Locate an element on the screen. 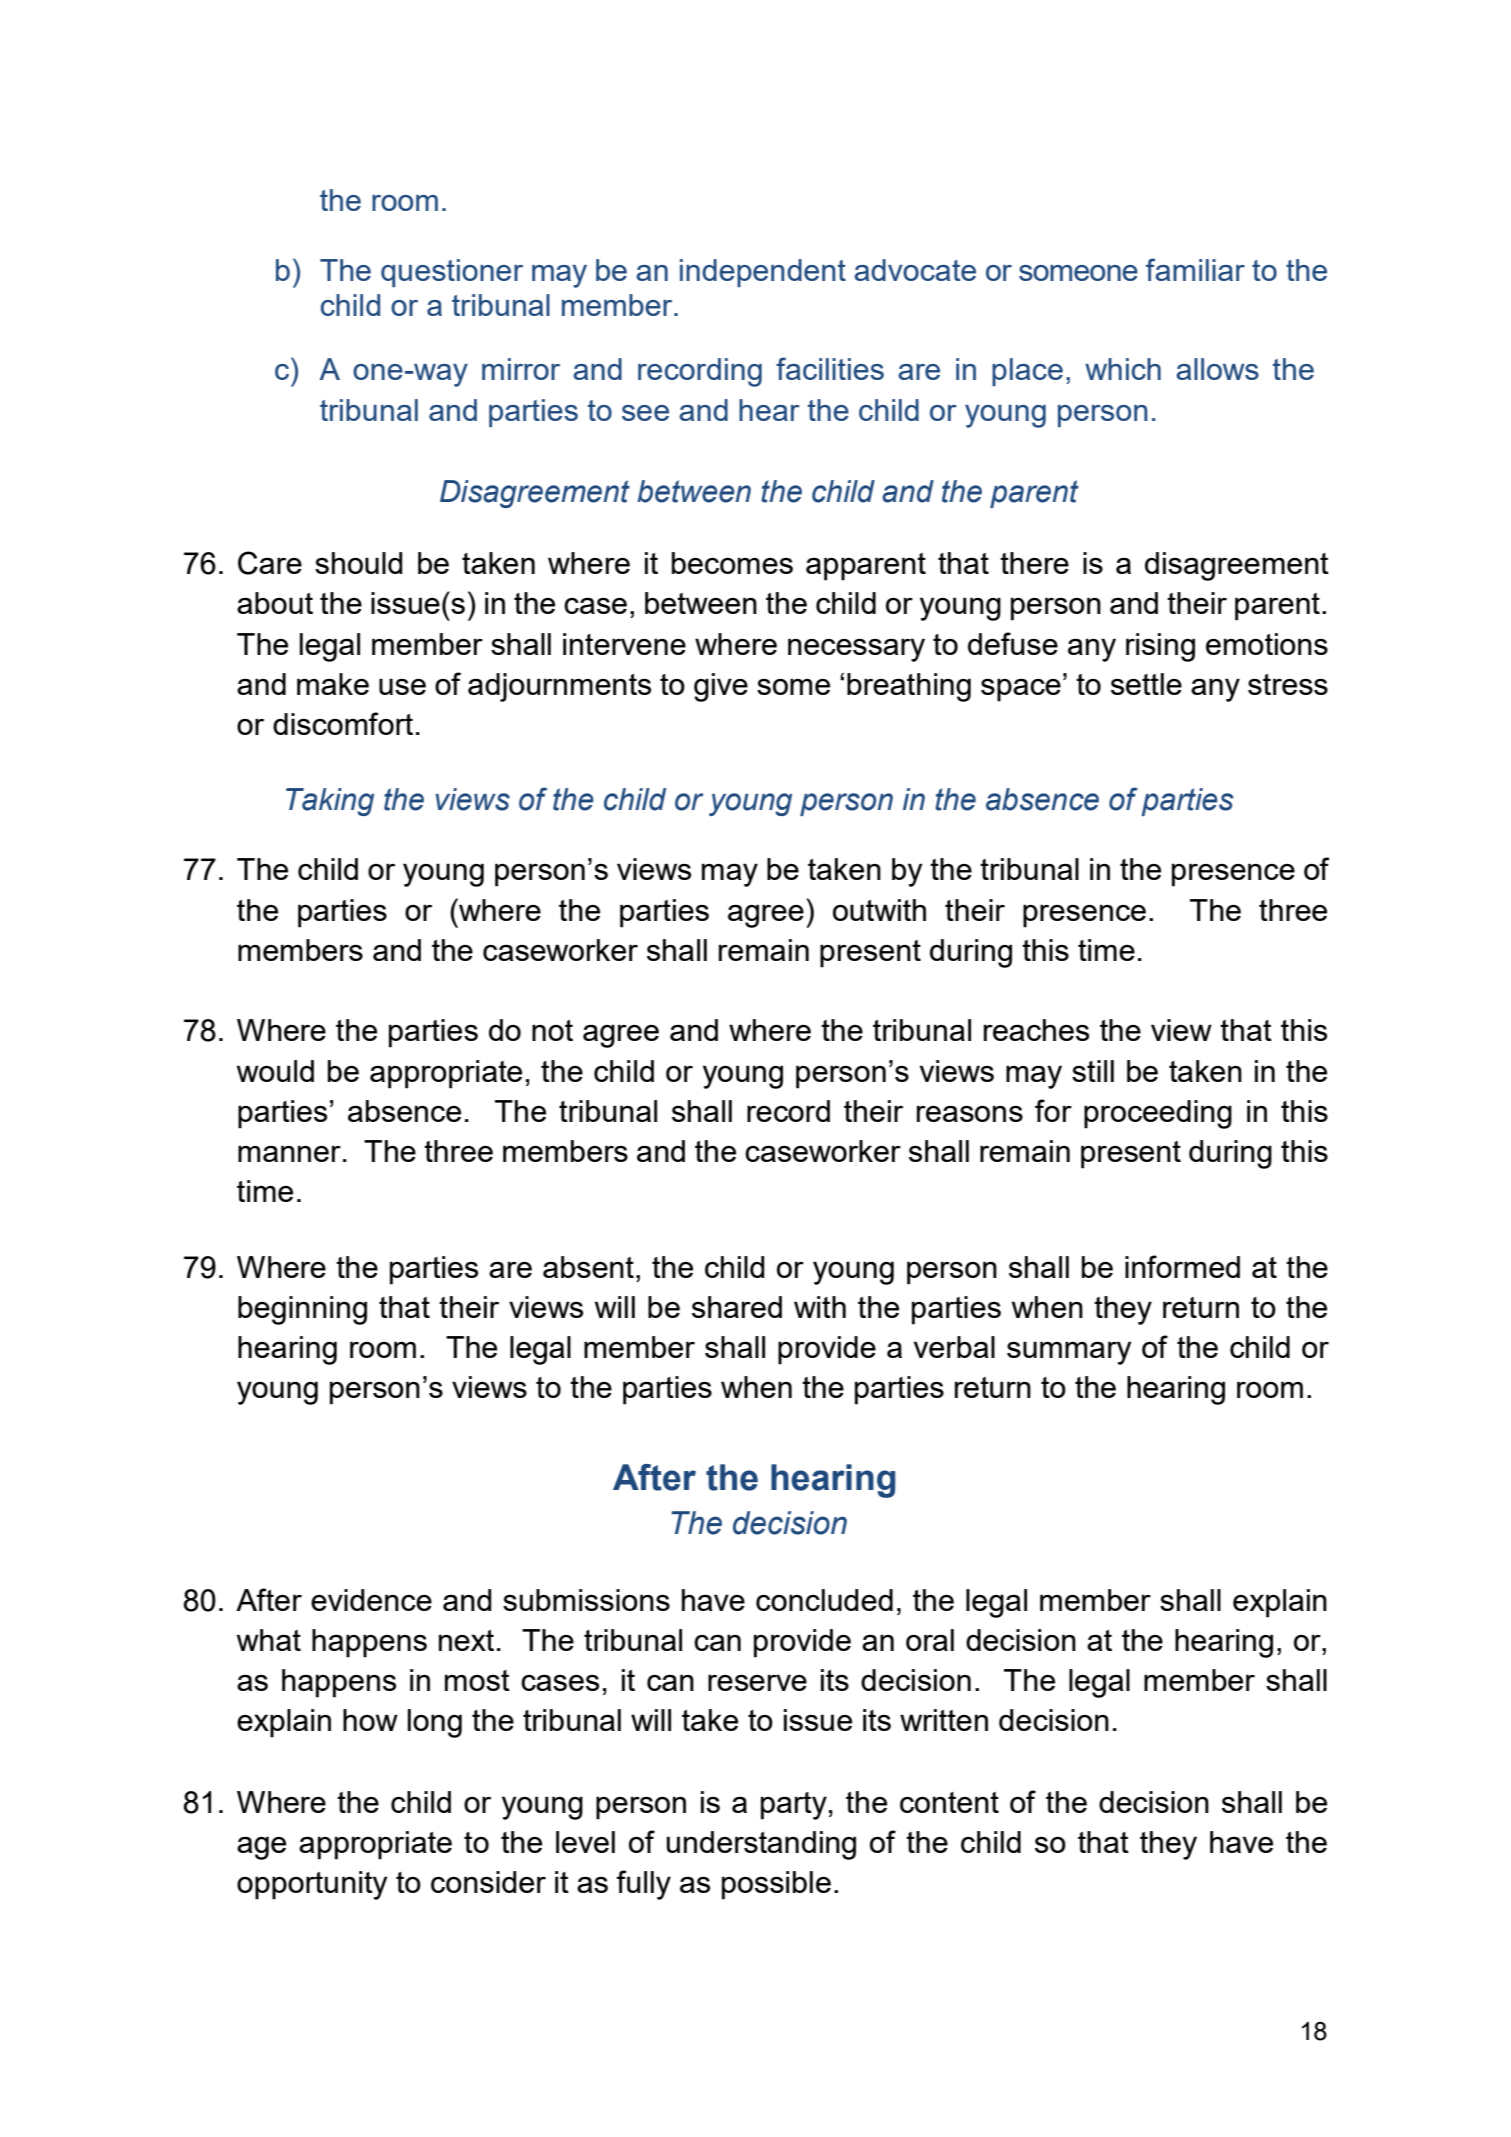 Image resolution: width=1511 pixels, height=2137 pixels. content is located at coordinates (949, 1802).
